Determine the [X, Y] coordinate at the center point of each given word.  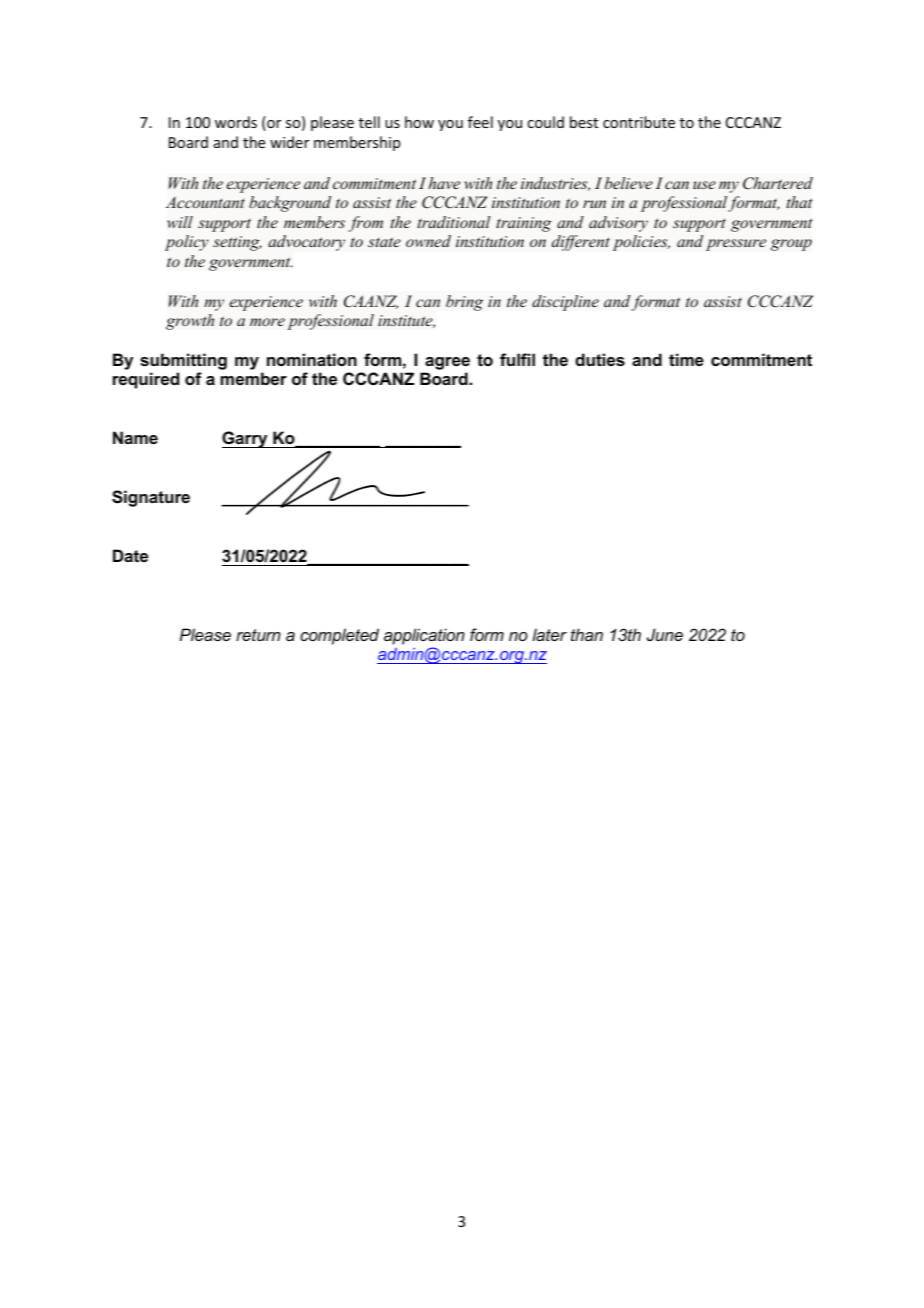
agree [447, 363]
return [258, 635]
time [686, 359]
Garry [246, 439]
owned [428, 241]
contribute [639, 122]
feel [480, 122]
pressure [736, 245]
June [665, 634]
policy [187, 243]
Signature [151, 498]
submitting [183, 361]
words [236, 122]
